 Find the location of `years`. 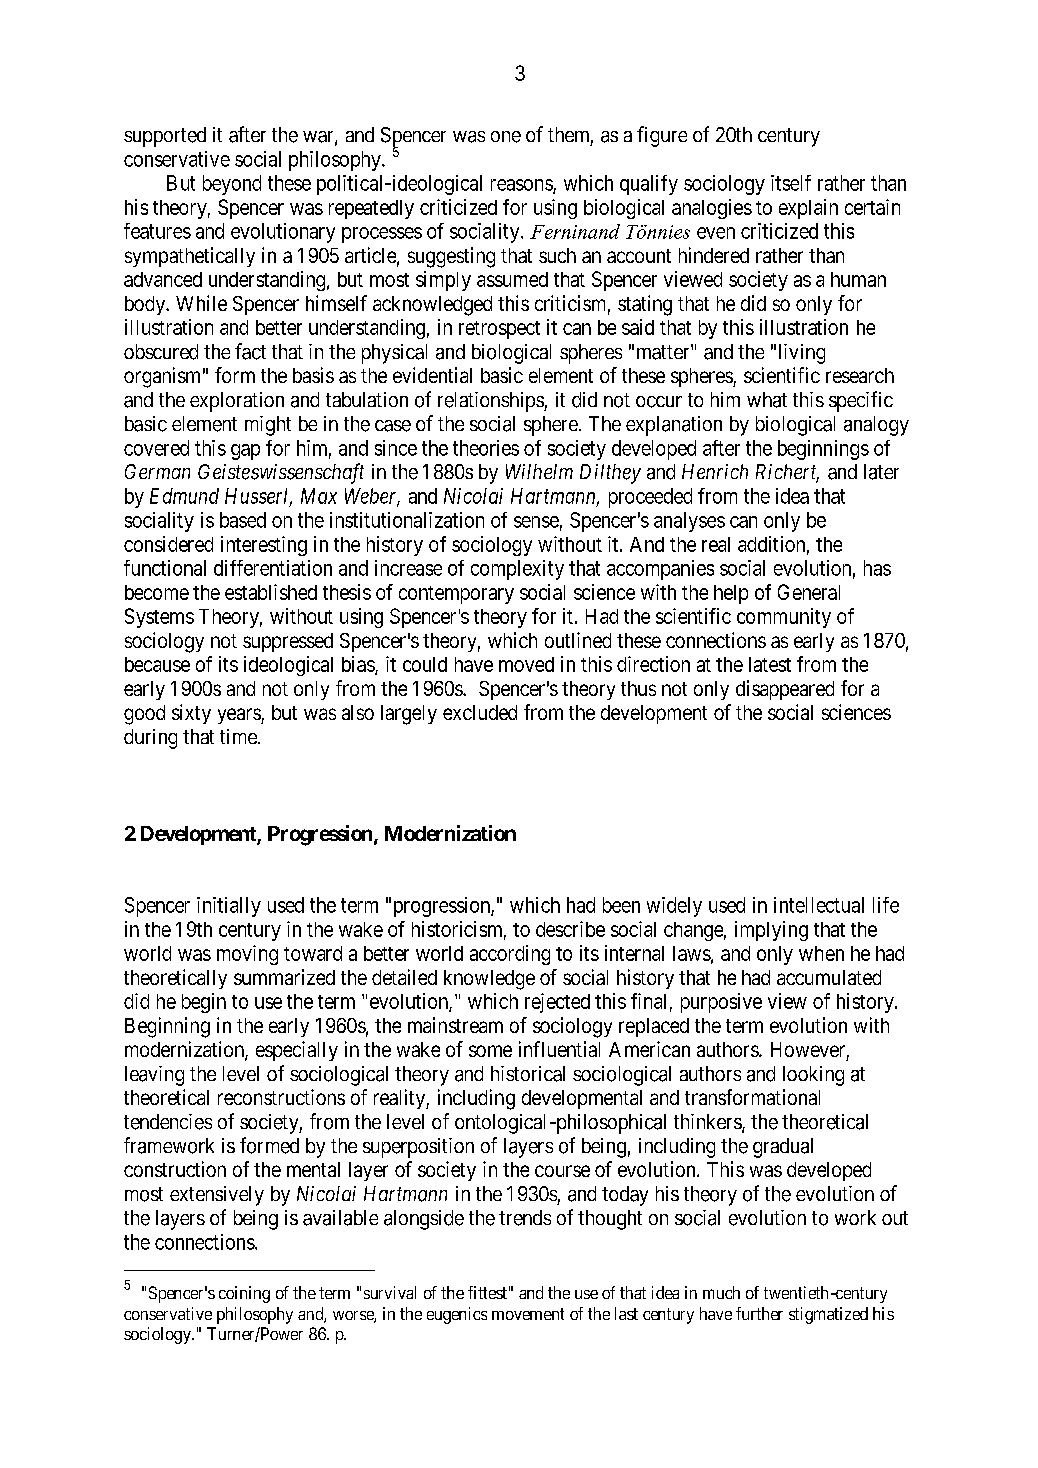

years is located at coordinates (240, 716).
